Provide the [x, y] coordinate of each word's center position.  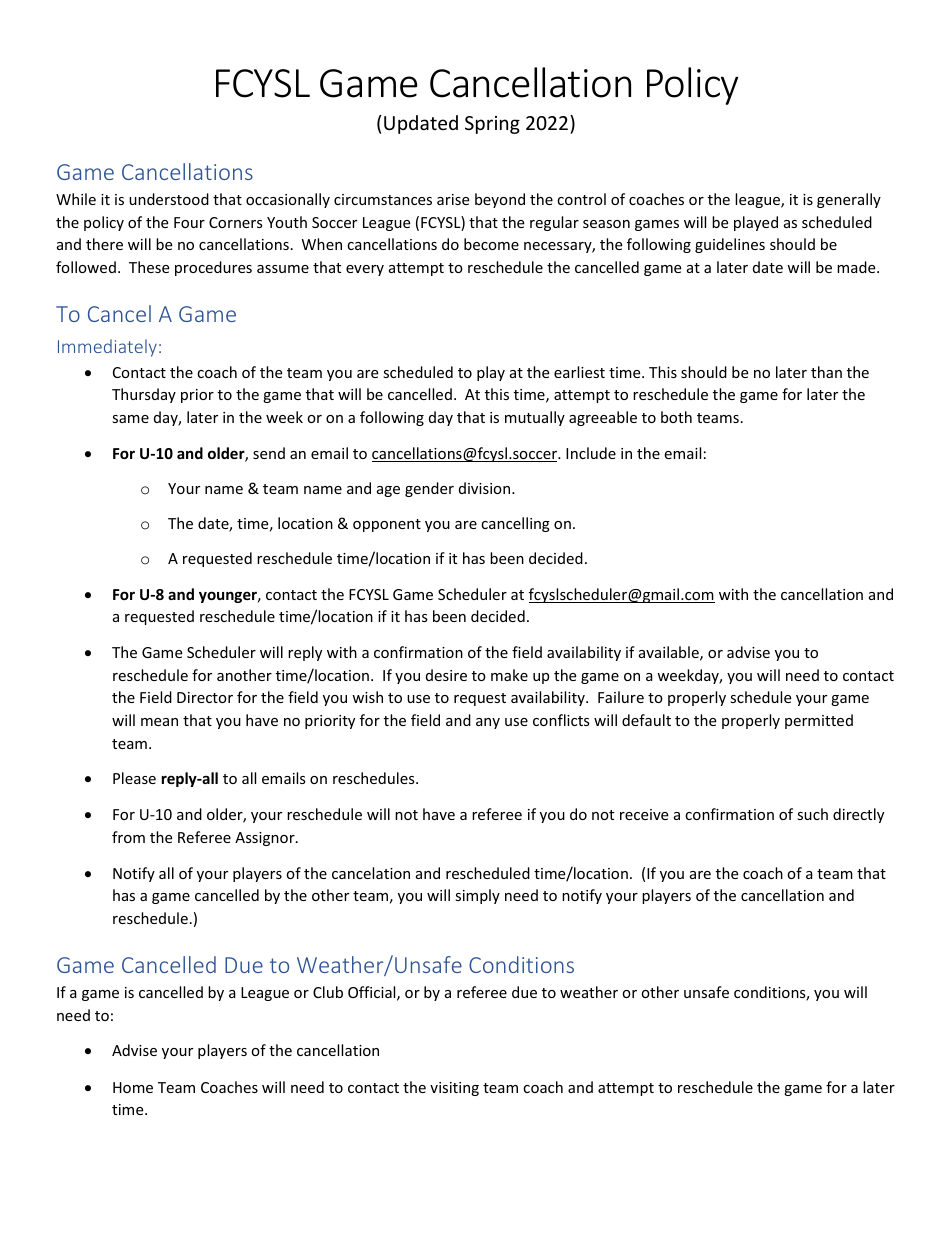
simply [477, 896]
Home [133, 1087]
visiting [454, 1089]
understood [169, 199]
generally [849, 200]
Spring [492, 125]
